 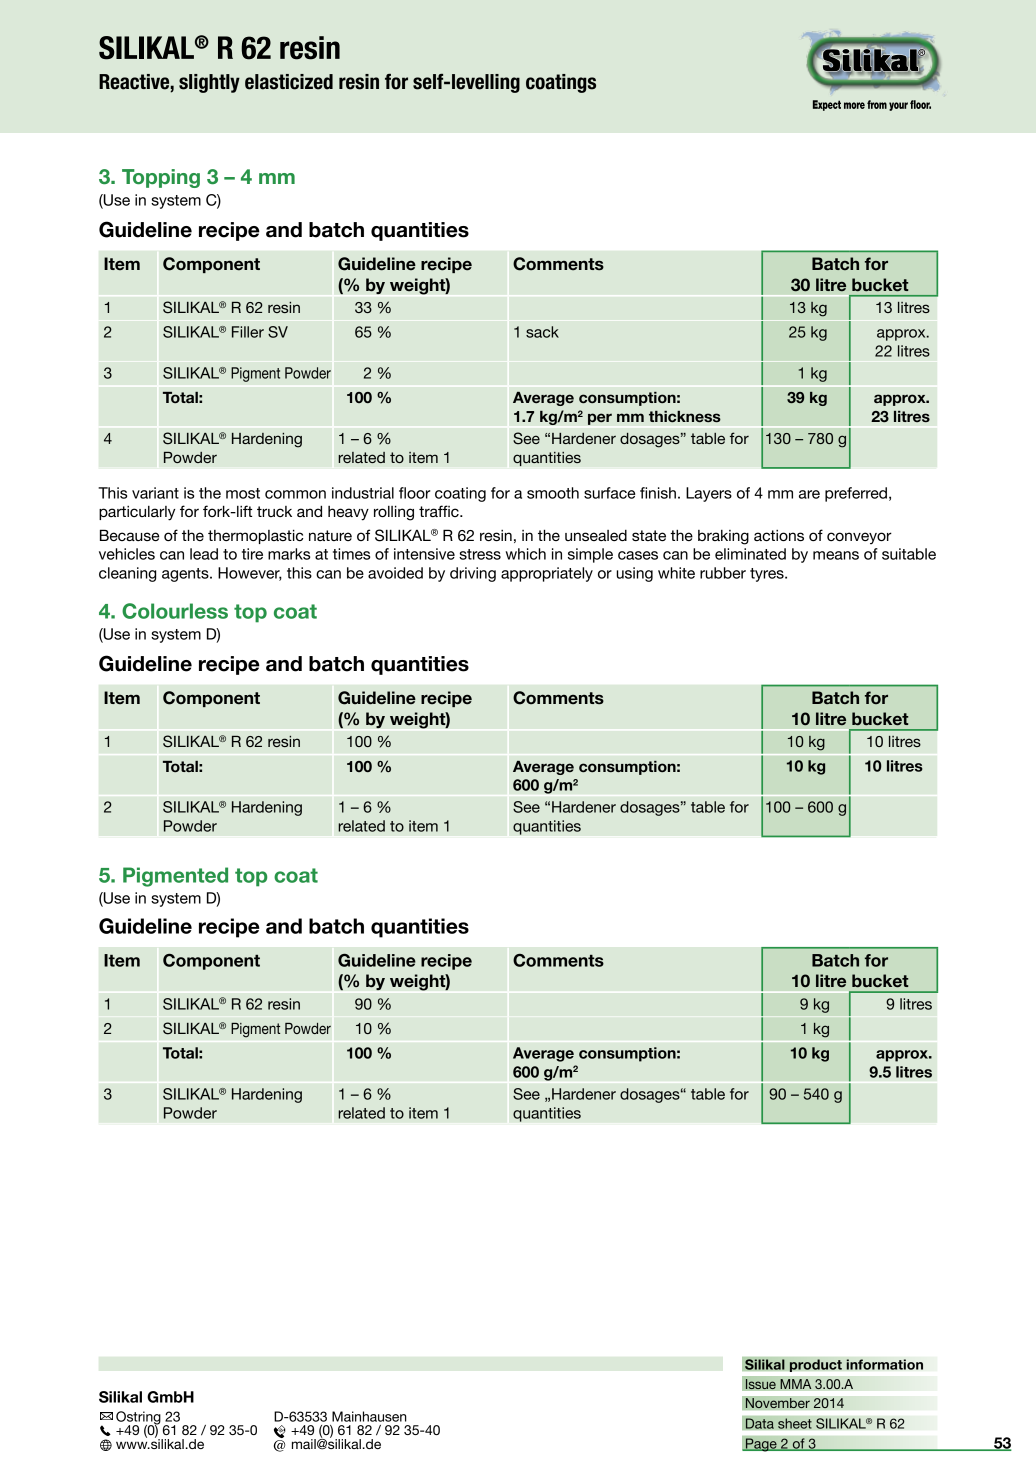 What do you see at coordinates (473, 574) in the page?
I see `driving` at bounding box center [473, 574].
